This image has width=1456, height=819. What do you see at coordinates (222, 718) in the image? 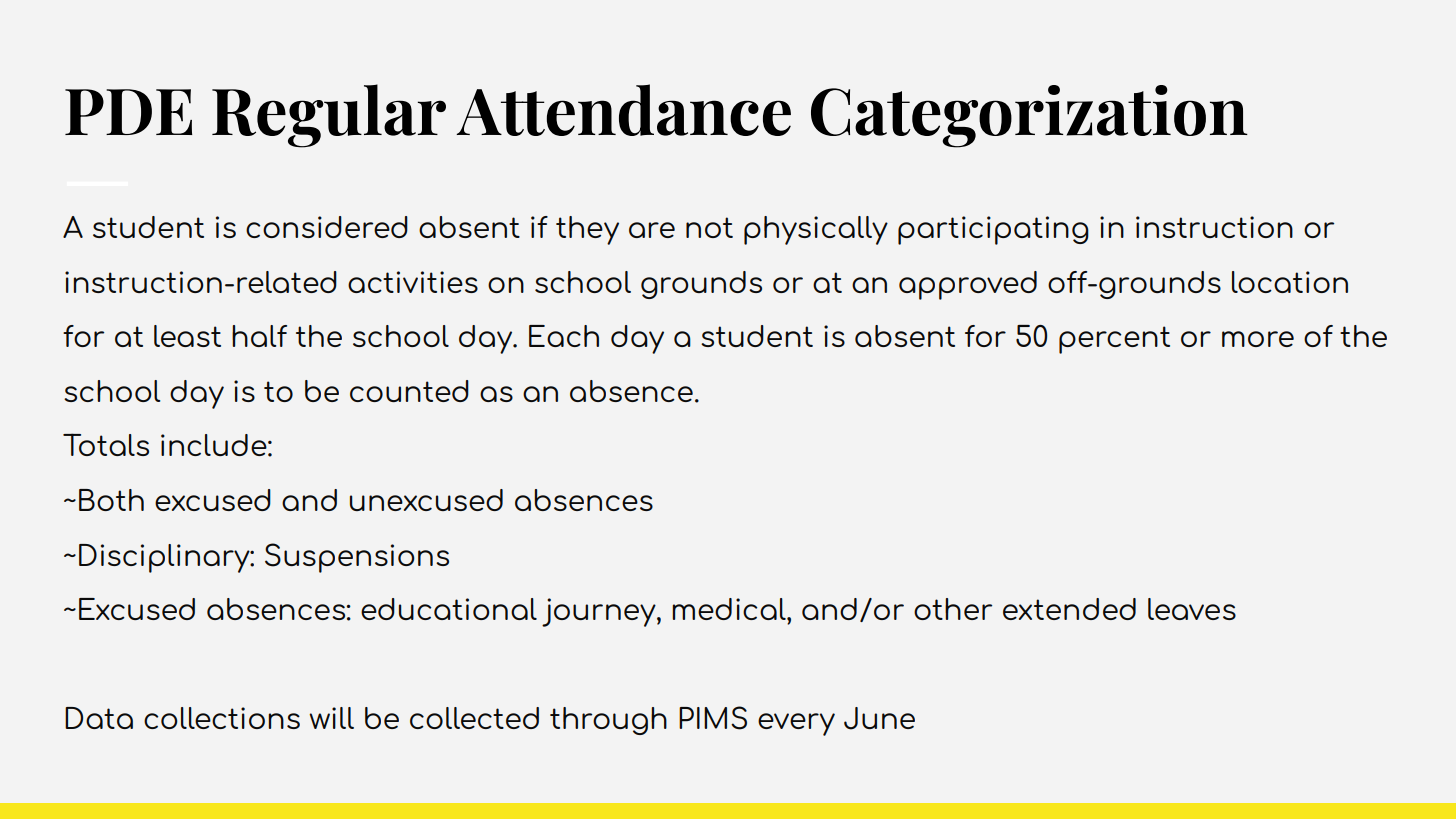
I see `collections` at bounding box center [222, 718].
